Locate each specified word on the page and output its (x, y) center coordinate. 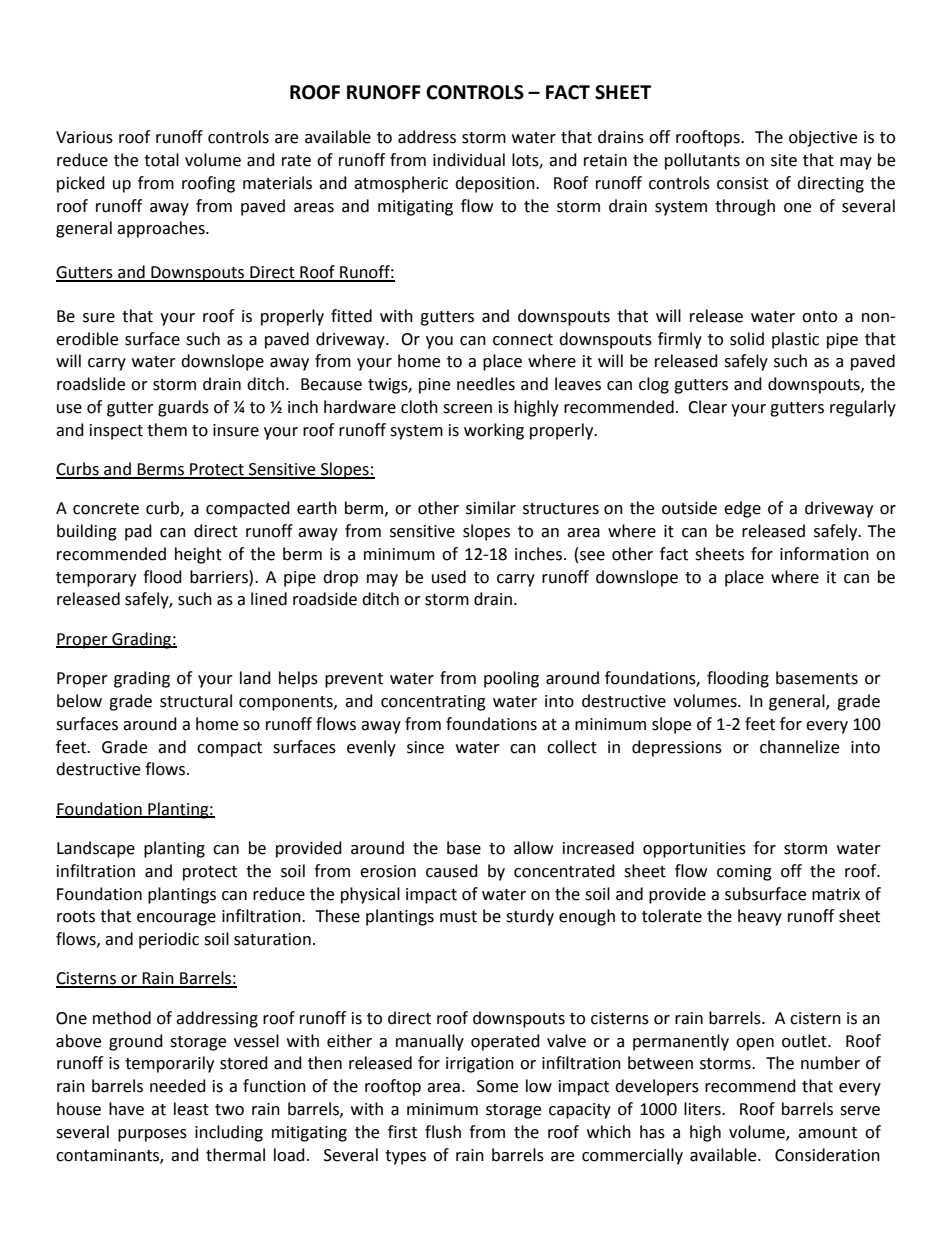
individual (469, 160)
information (824, 554)
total (161, 160)
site (784, 160)
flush (443, 1132)
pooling (511, 679)
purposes (152, 1135)
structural (196, 701)
